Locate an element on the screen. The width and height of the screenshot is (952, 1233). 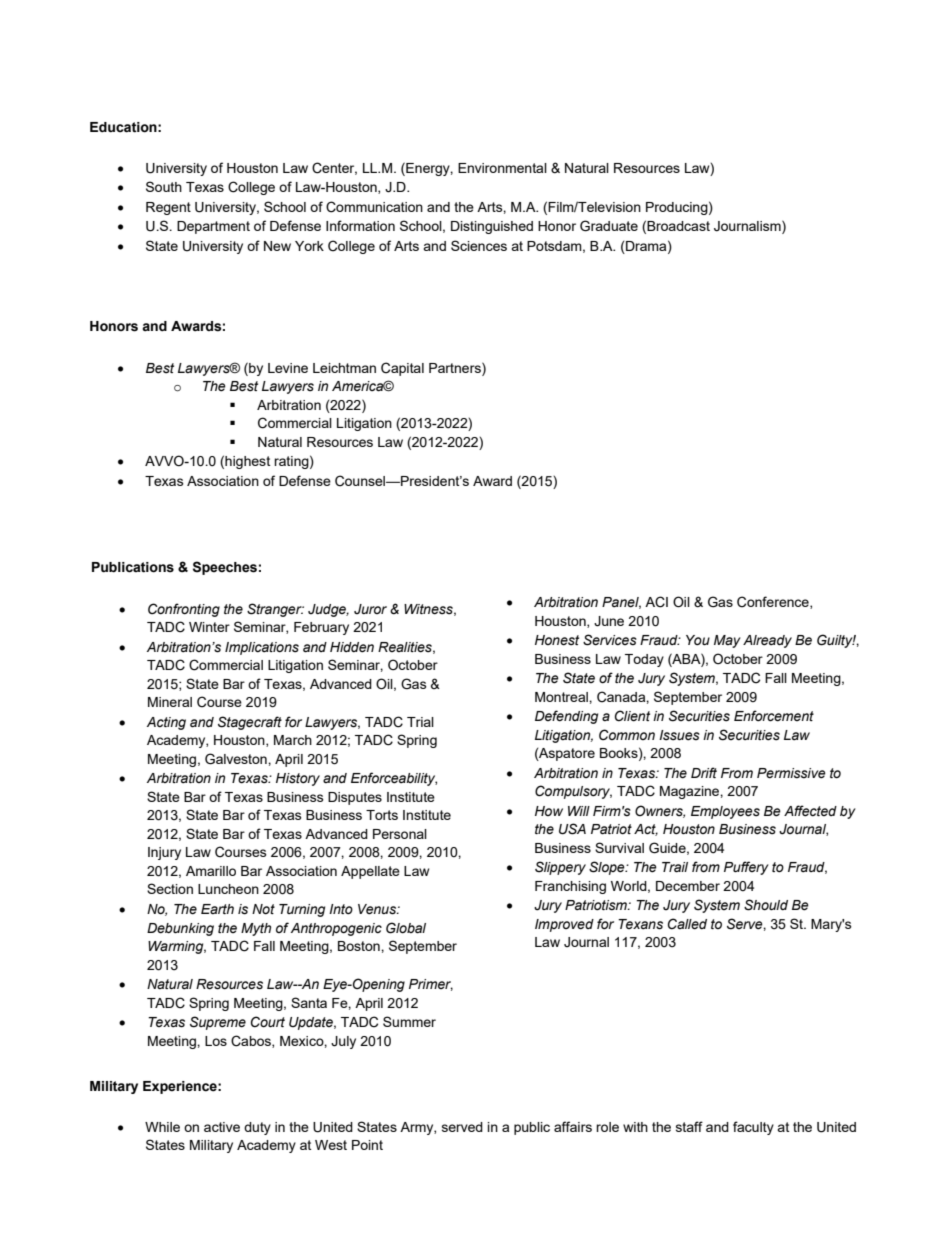
Conference is located at coordinates (774, 602).
